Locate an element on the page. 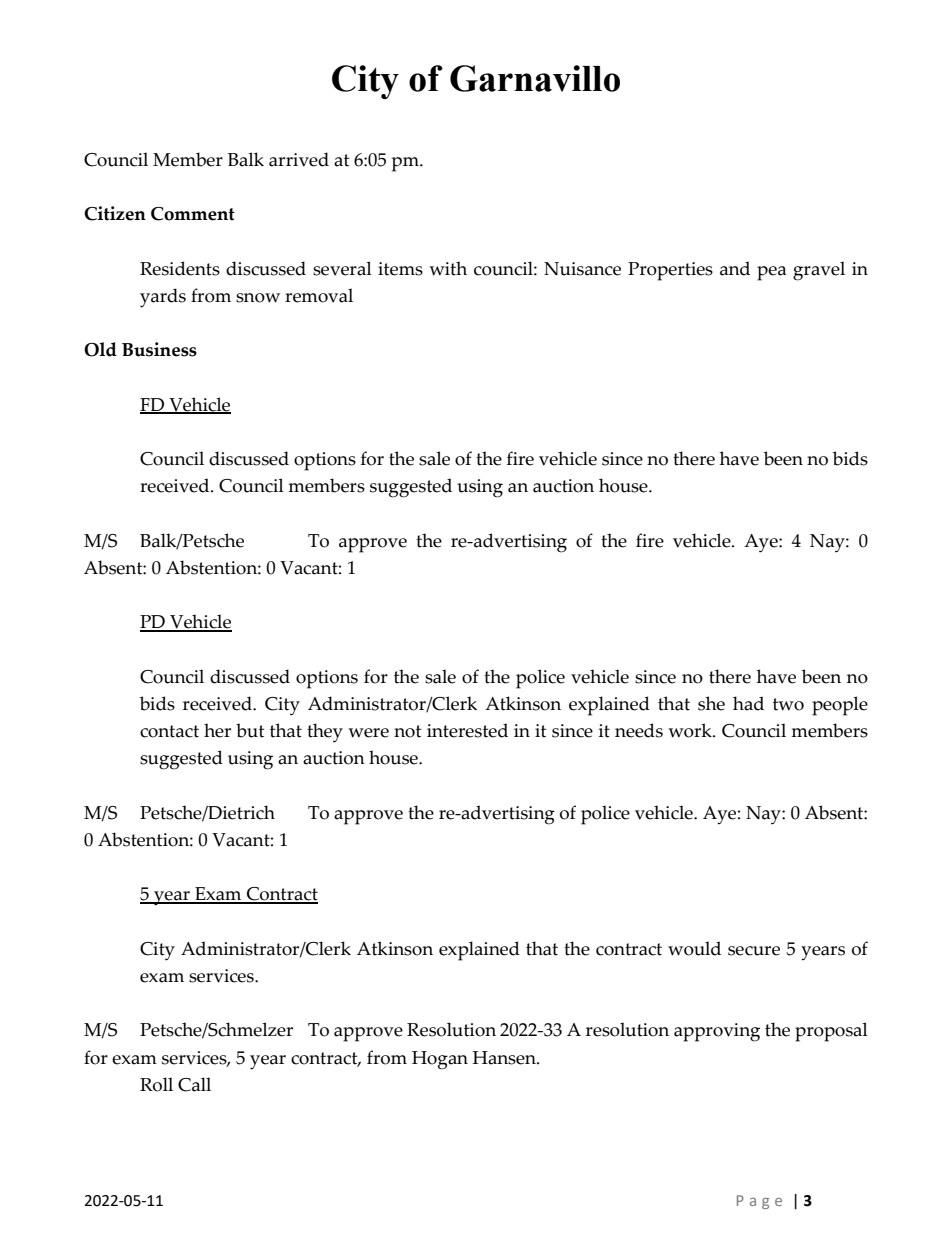 The height and width of the image is (1233, 952). had is located at coordinates (748, 703).
